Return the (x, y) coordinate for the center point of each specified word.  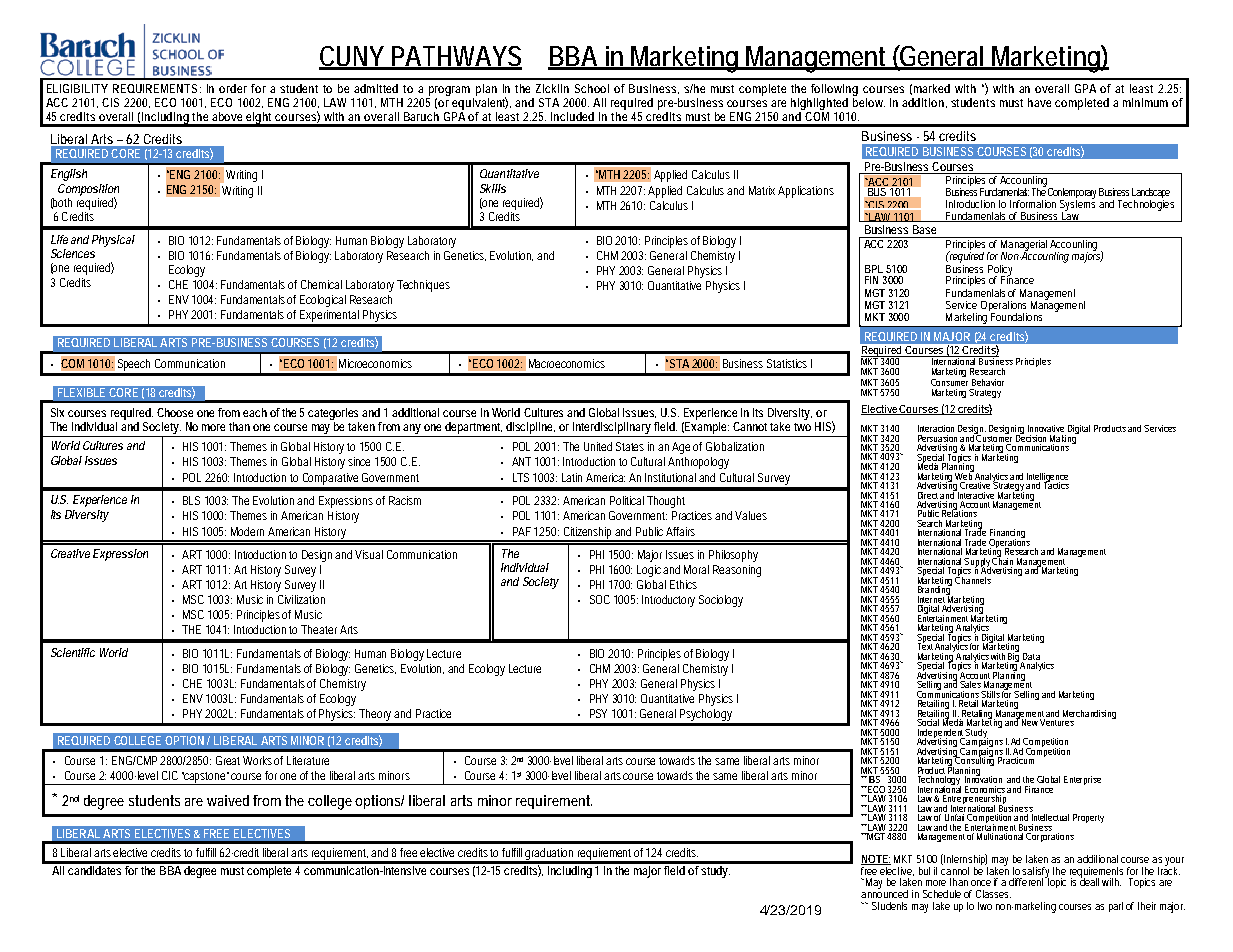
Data (1031, 656)
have (1039, 102)
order (233, 88)
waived (228, 800)
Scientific (73, 652)
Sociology (721, 601)
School (592, 88)
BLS (191, 500)
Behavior (988, 382)
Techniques (423, 286)
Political (627, 500)
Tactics (1055, 484)
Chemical (321, 284)
